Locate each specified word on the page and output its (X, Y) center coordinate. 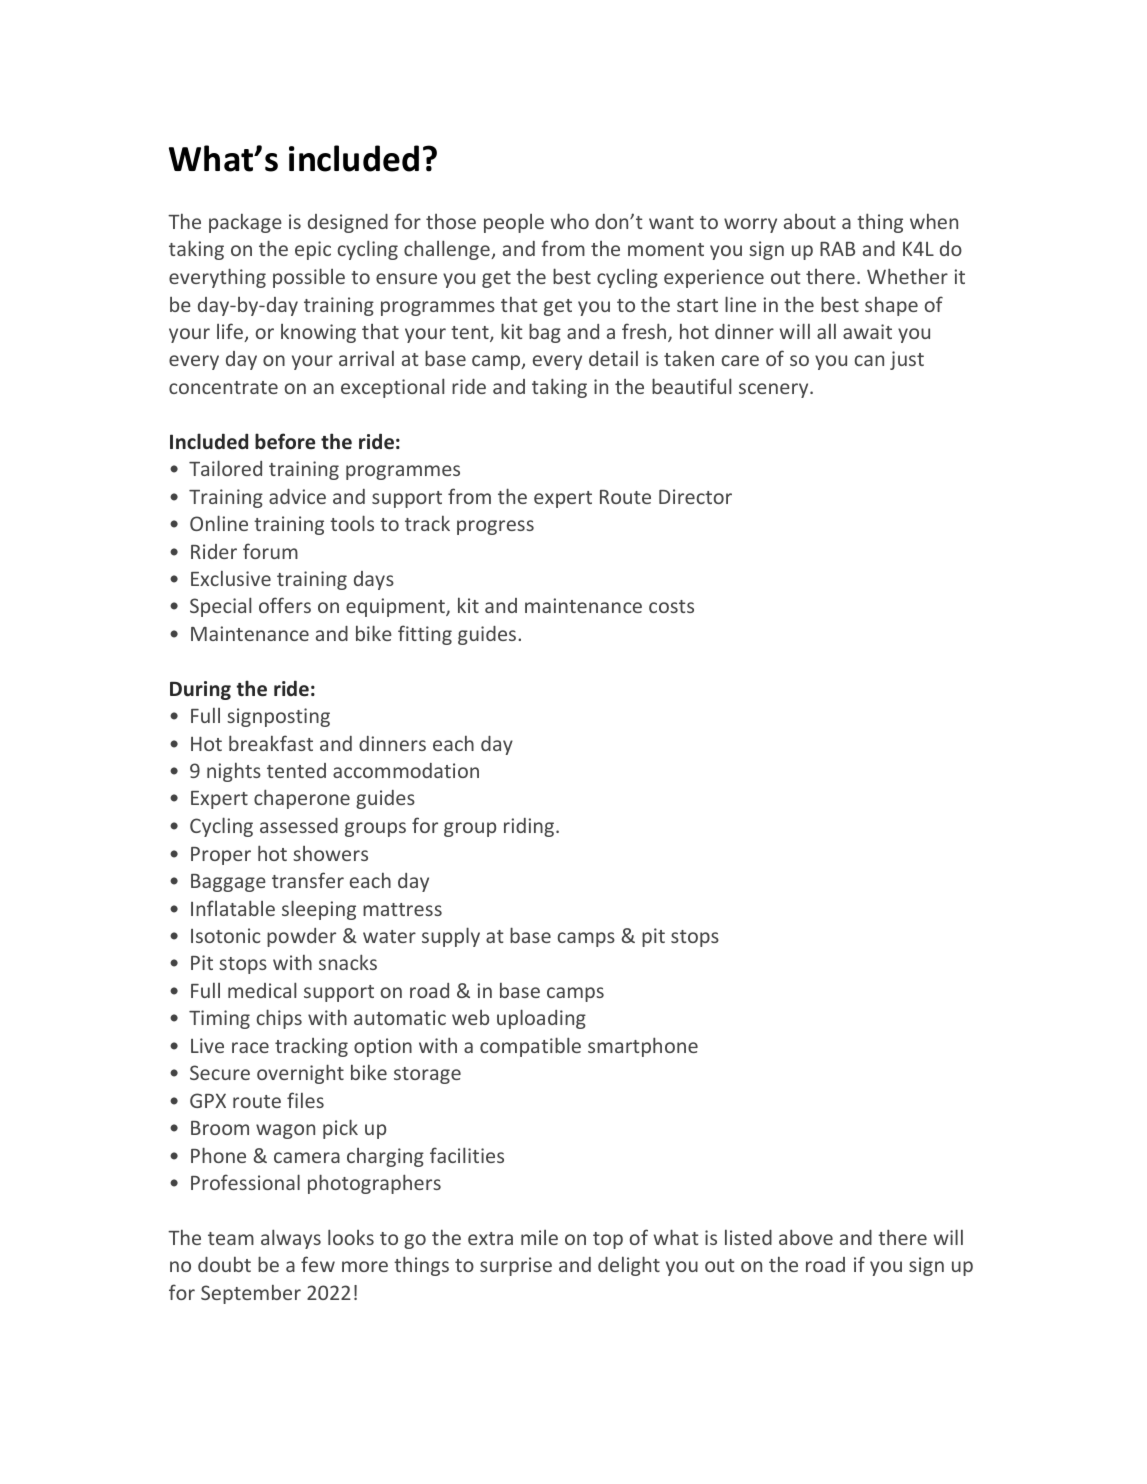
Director (695, 496)
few (318, 1264)
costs (671, 606)
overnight (300, 1074)
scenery (775, 390)
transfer (308, 880)
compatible (530, 1047)
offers (285, 605)
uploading (541, 1019)
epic (313, 250)
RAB (837, 248)
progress (495, 527)
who (570, 221)
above (806, 1237)
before (285, 441)
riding (530, 827)
